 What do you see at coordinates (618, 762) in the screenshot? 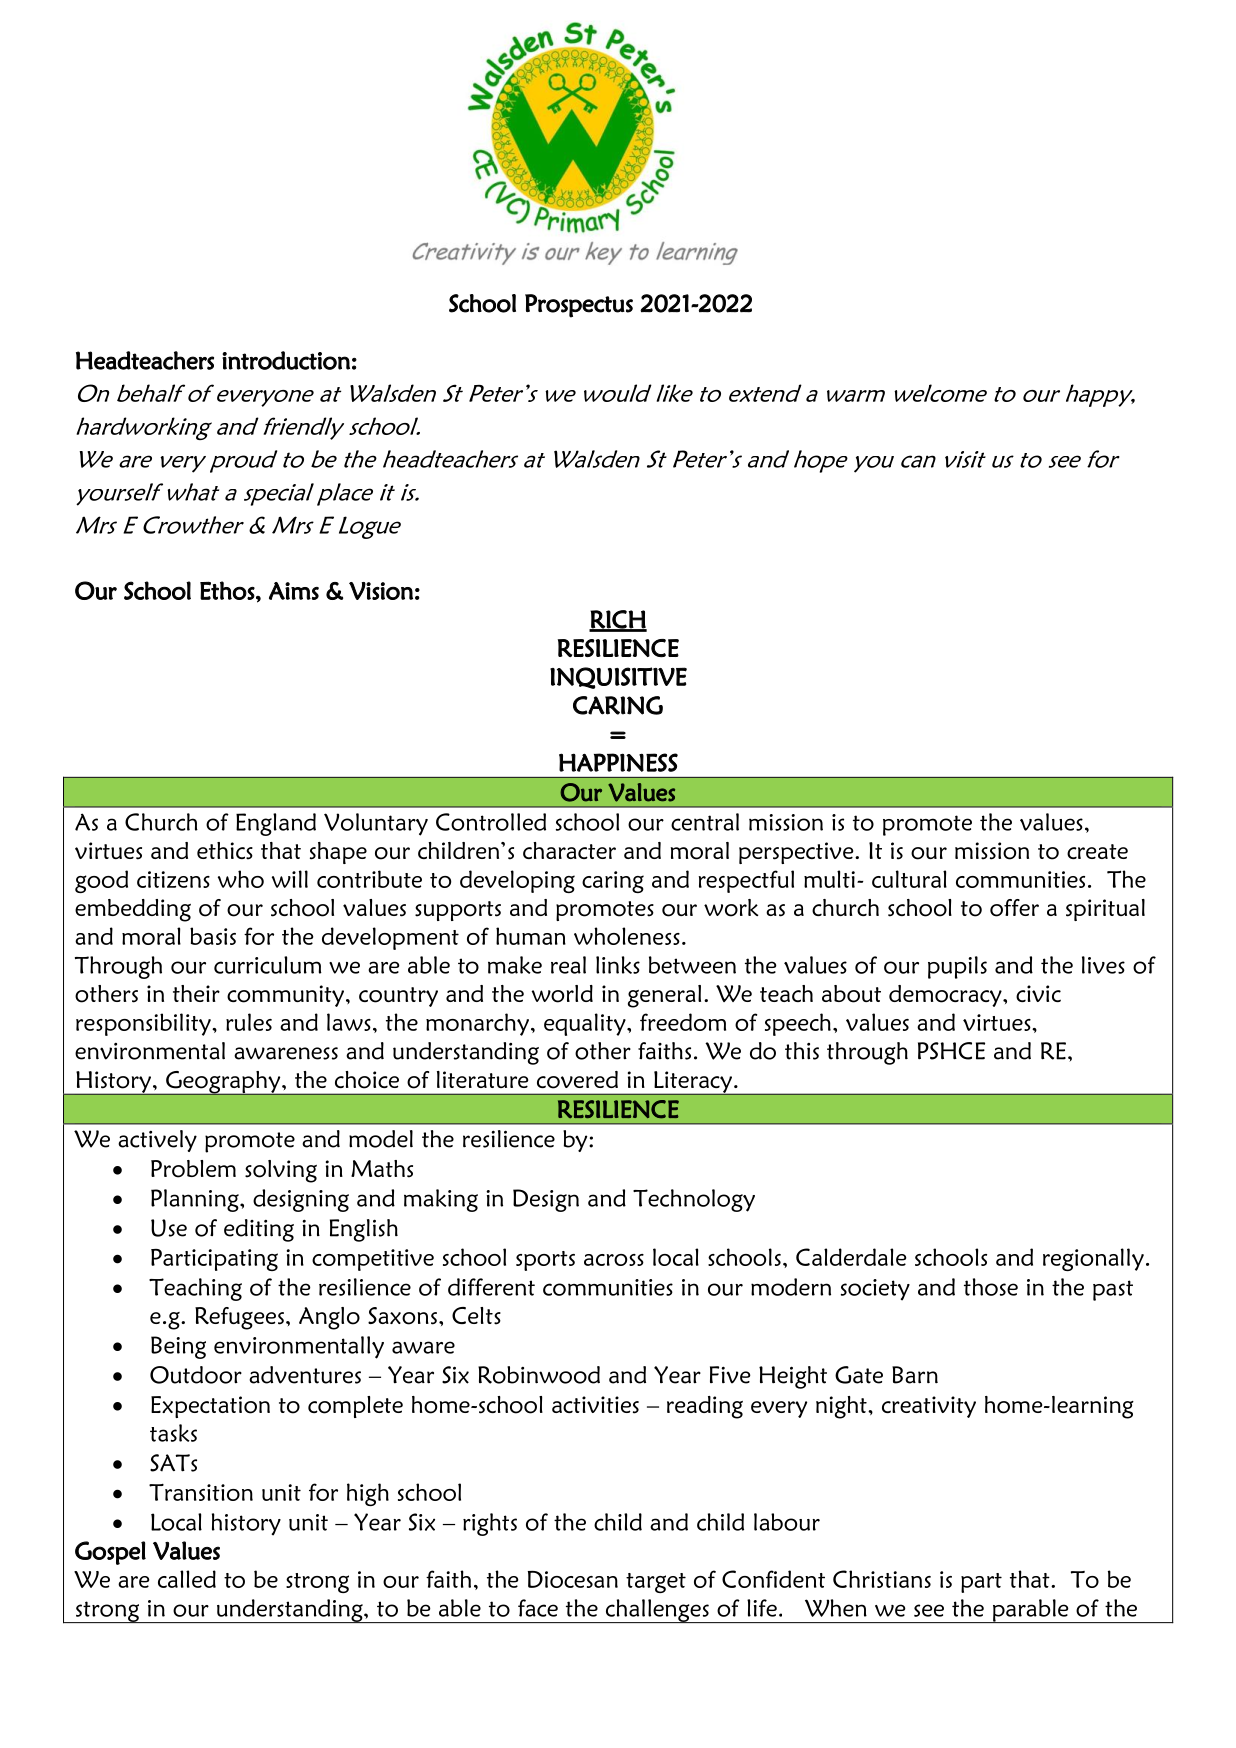
I see `HAPPINESS` at bounding box center [618, 762].
